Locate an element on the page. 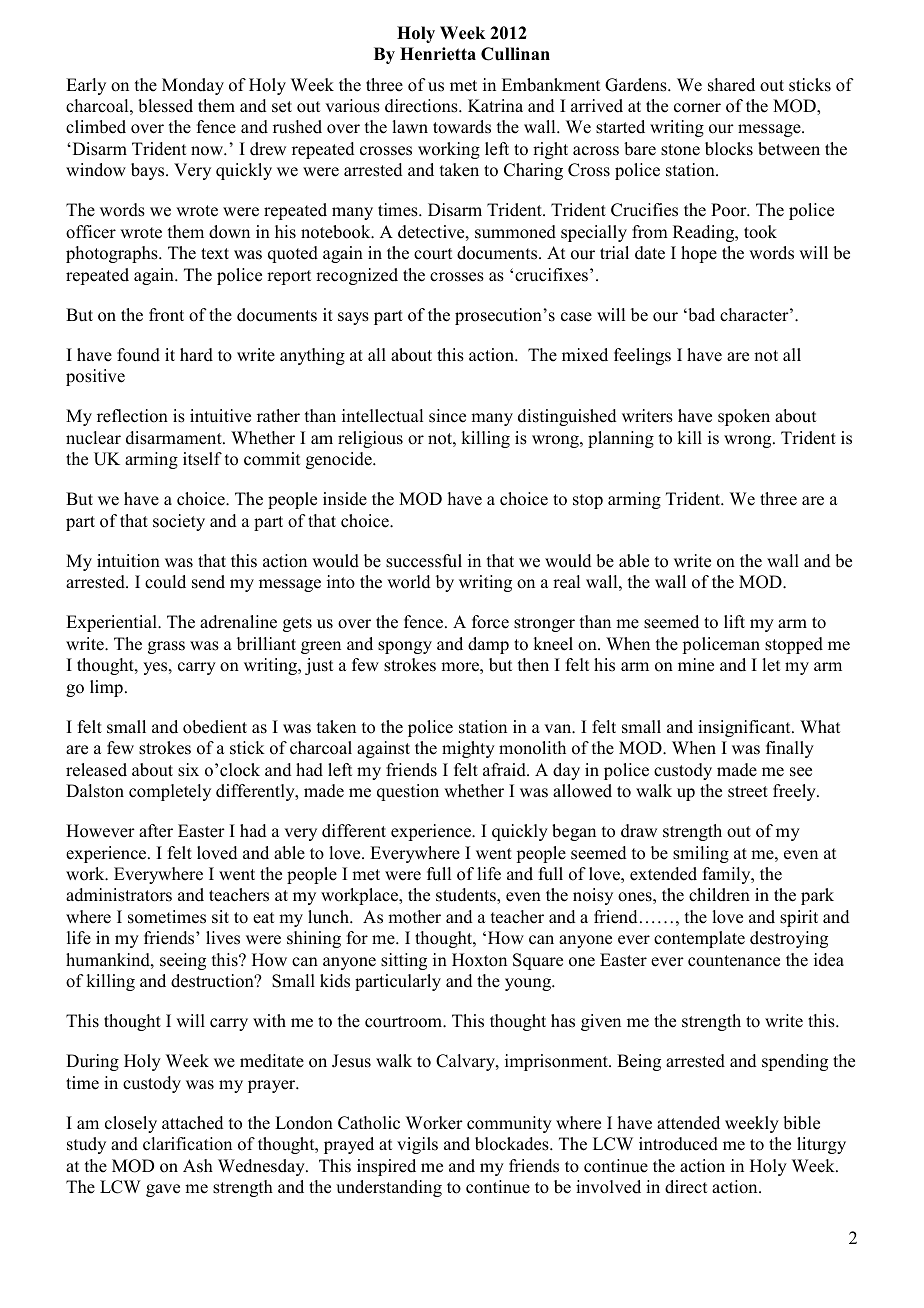 This document has height=1308, width=924. mother is located at coordinates (414, 917).
